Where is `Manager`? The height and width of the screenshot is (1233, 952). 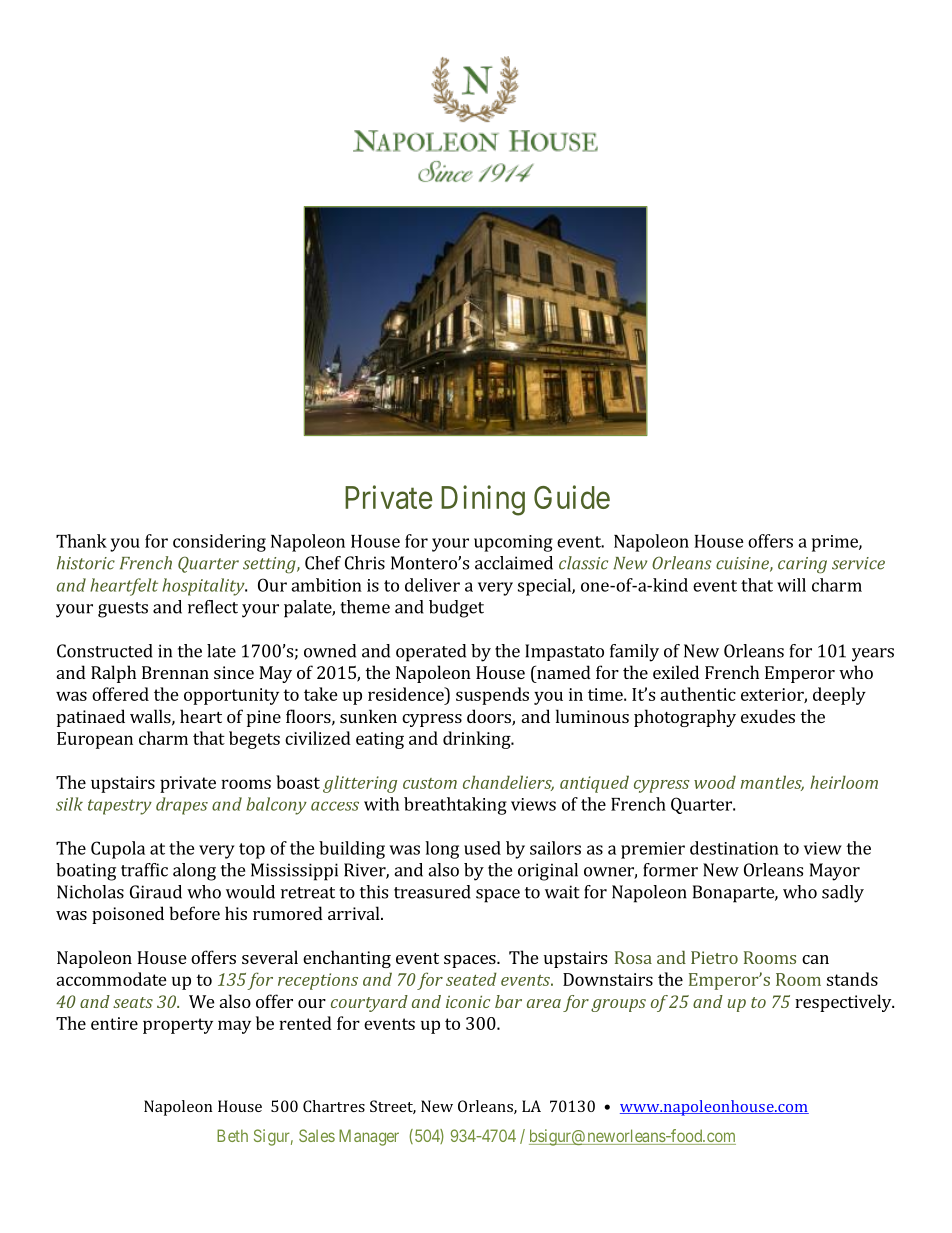
Manager is located at coordinates (369, 1137).
